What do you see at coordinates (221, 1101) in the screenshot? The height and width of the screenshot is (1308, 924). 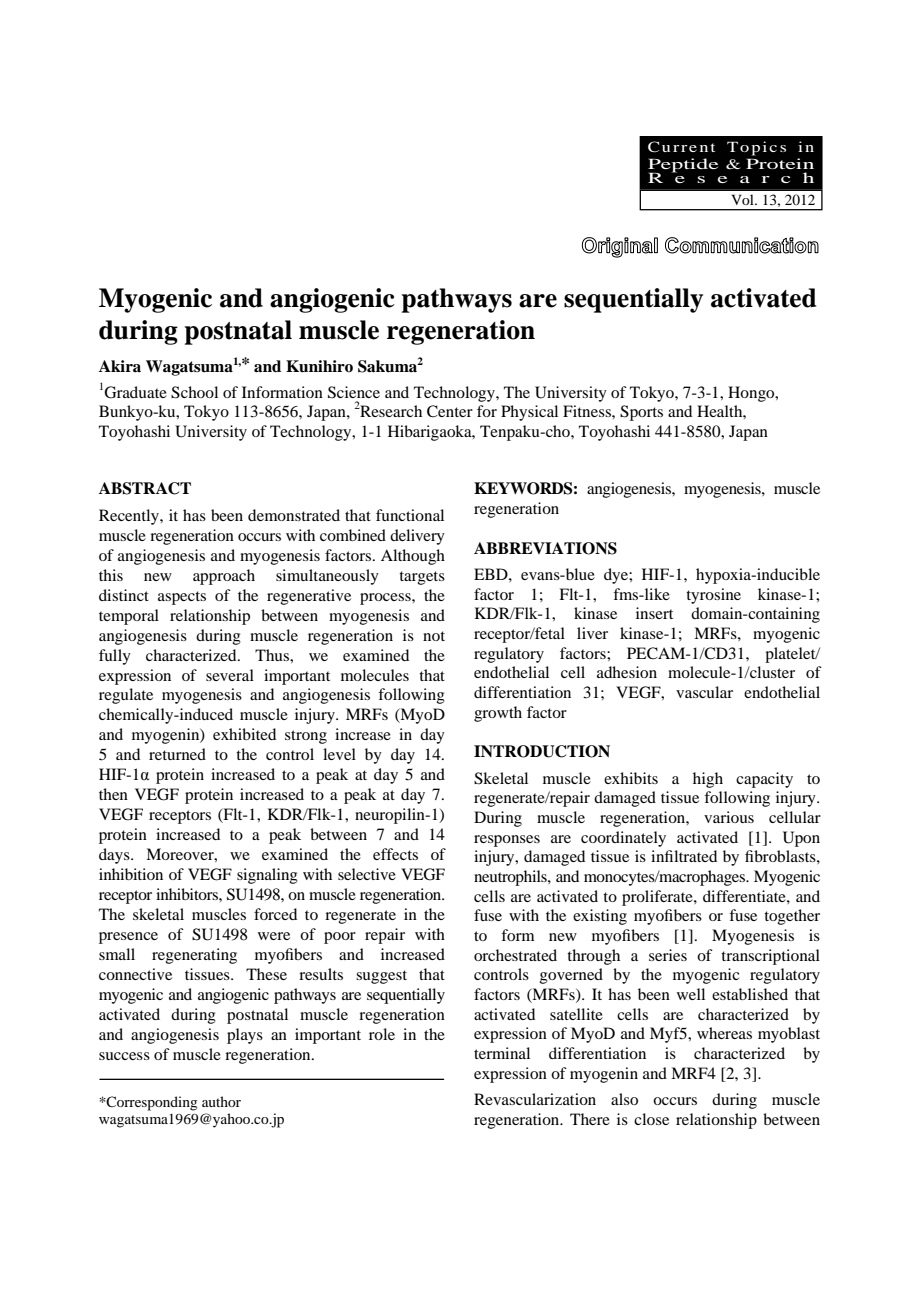 I see `author` at bounding box center [221, 1101].
